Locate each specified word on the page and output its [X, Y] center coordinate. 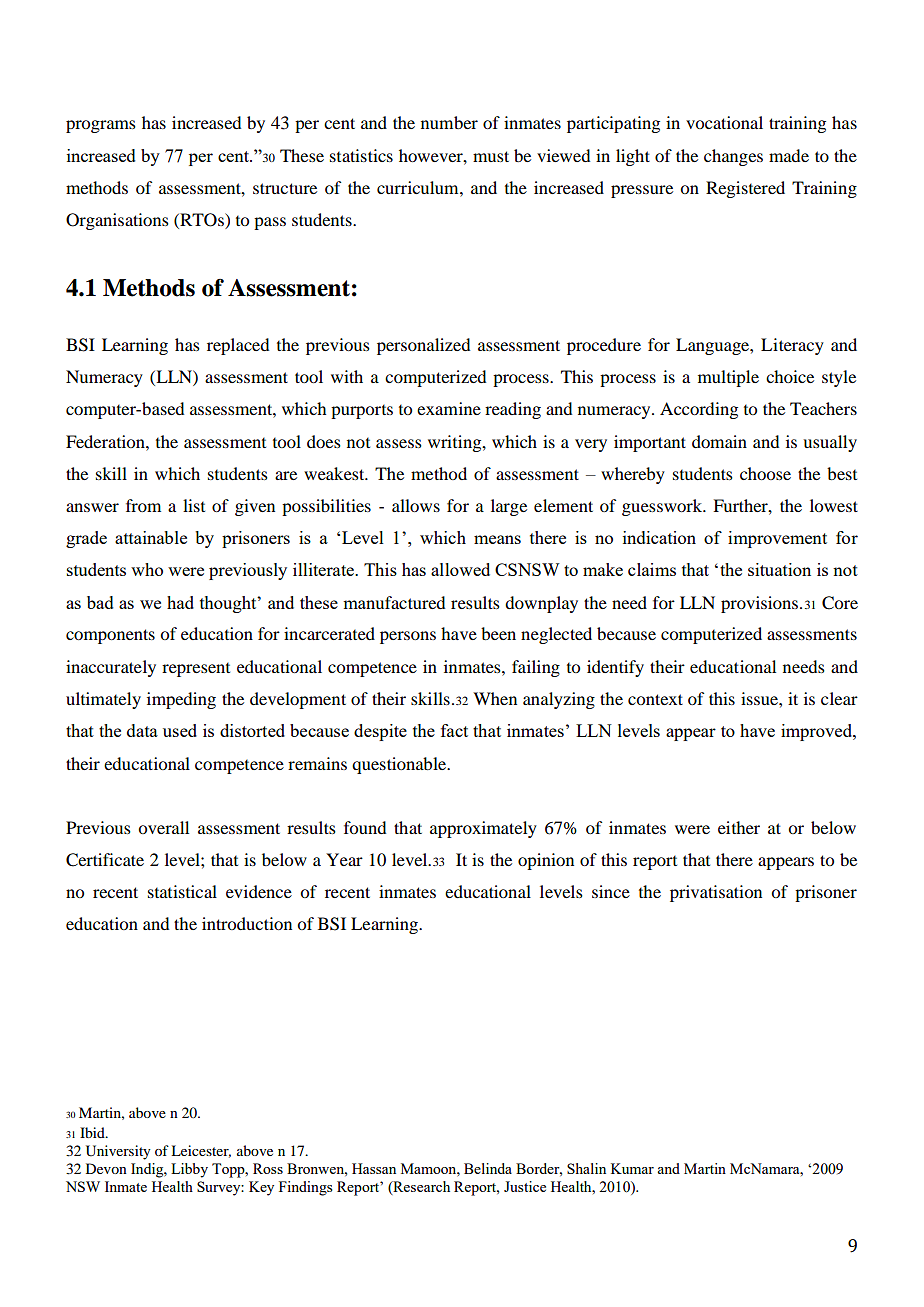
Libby [189, 1170]
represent [196, 670]
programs [101, 126]
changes [733, 157]
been [498, 633]
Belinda [488, 1168]
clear [839, 698]
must [491, 156]
